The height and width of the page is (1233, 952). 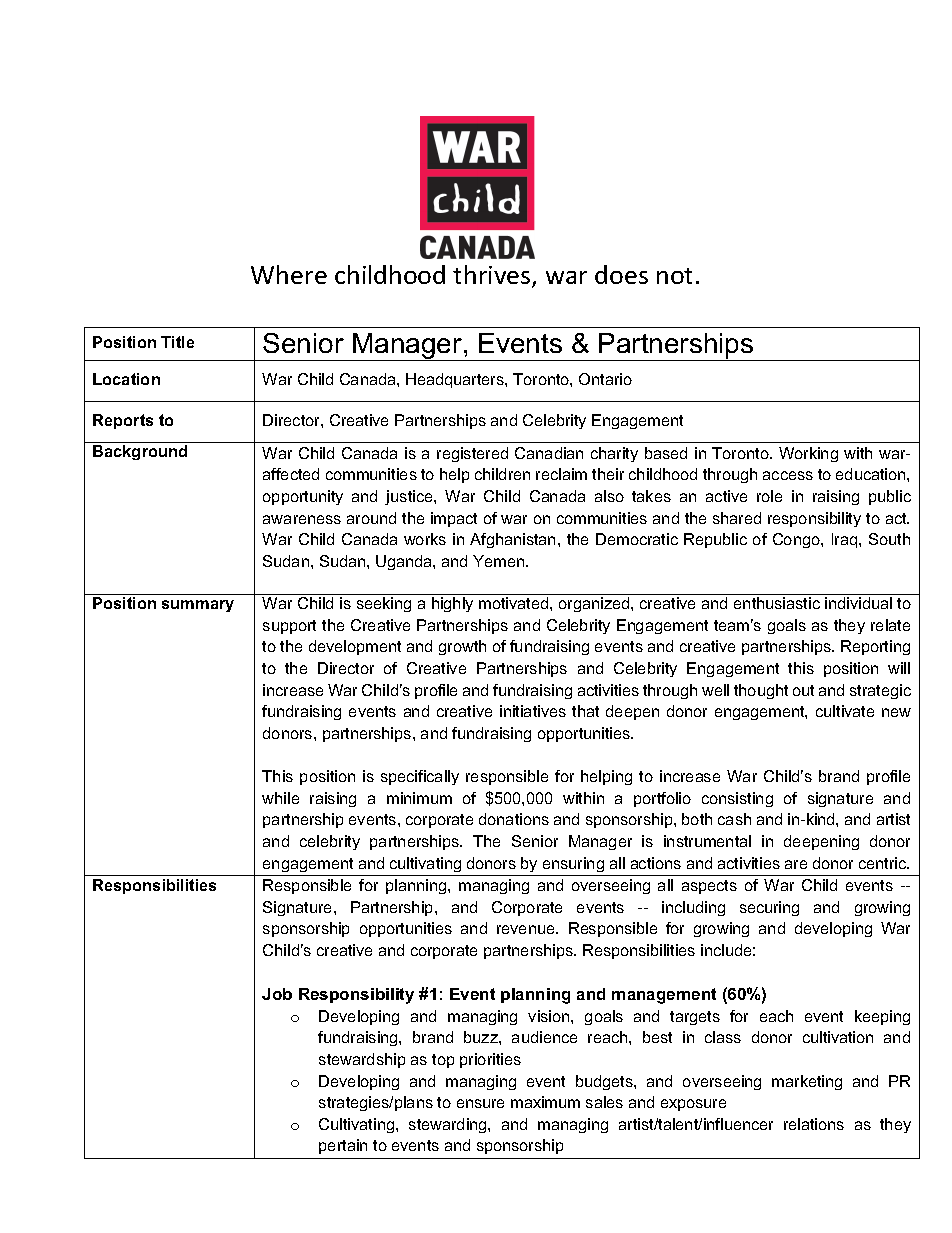 I want to click on pertain, so click(x=343, y=1146).
